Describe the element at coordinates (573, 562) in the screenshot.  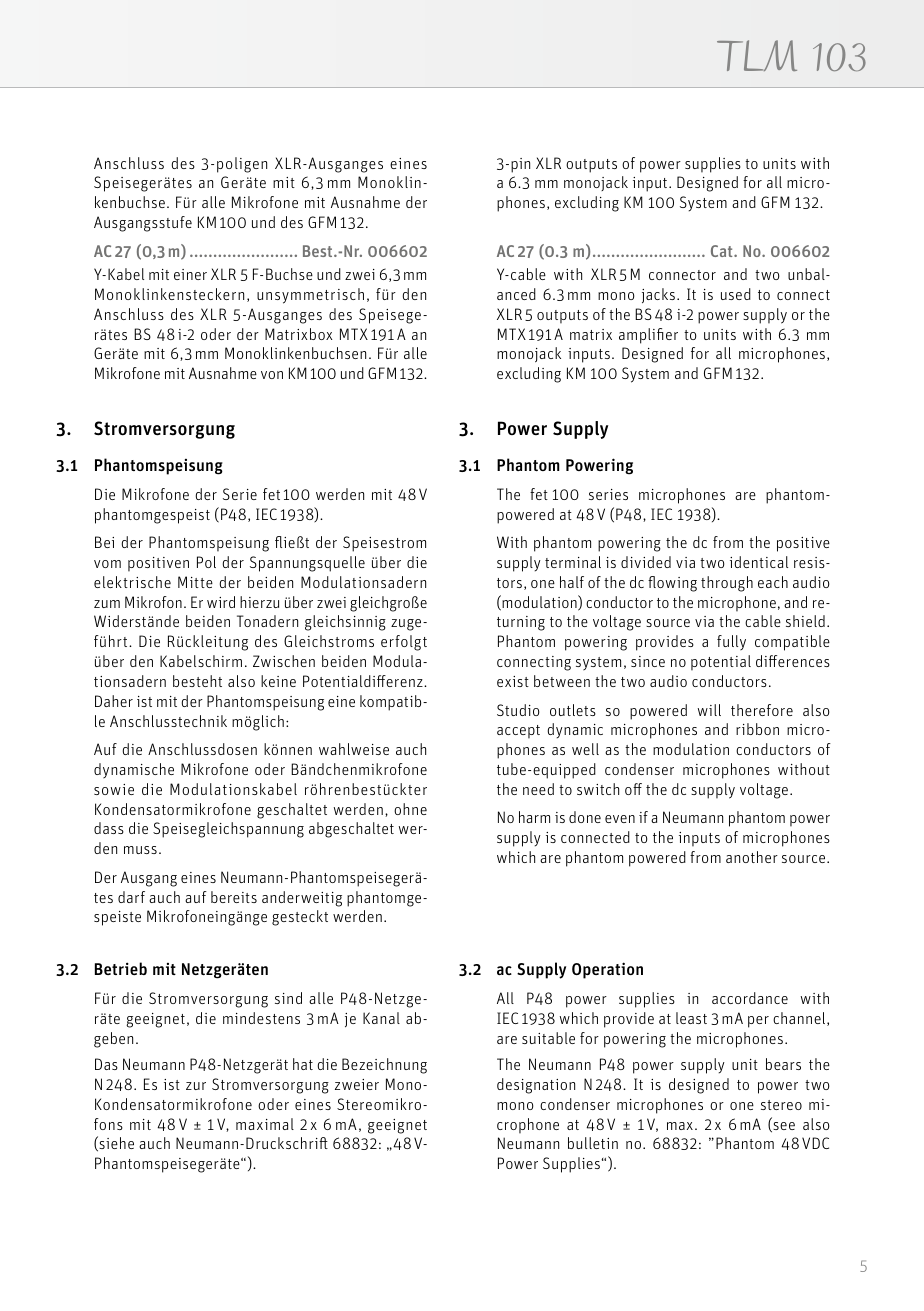
I see `terminal` at that location.
